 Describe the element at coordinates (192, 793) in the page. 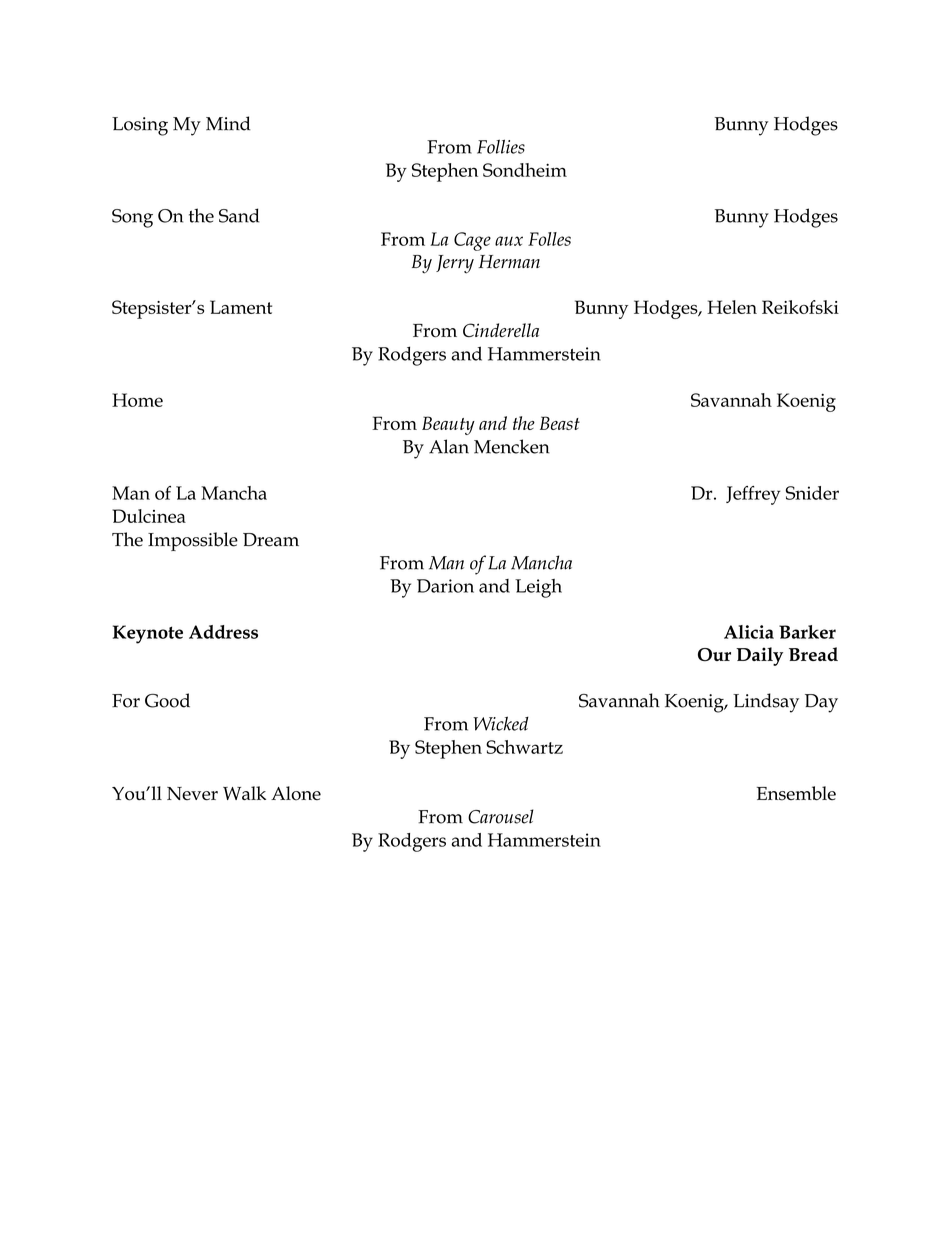

I see `Never` at that location.
